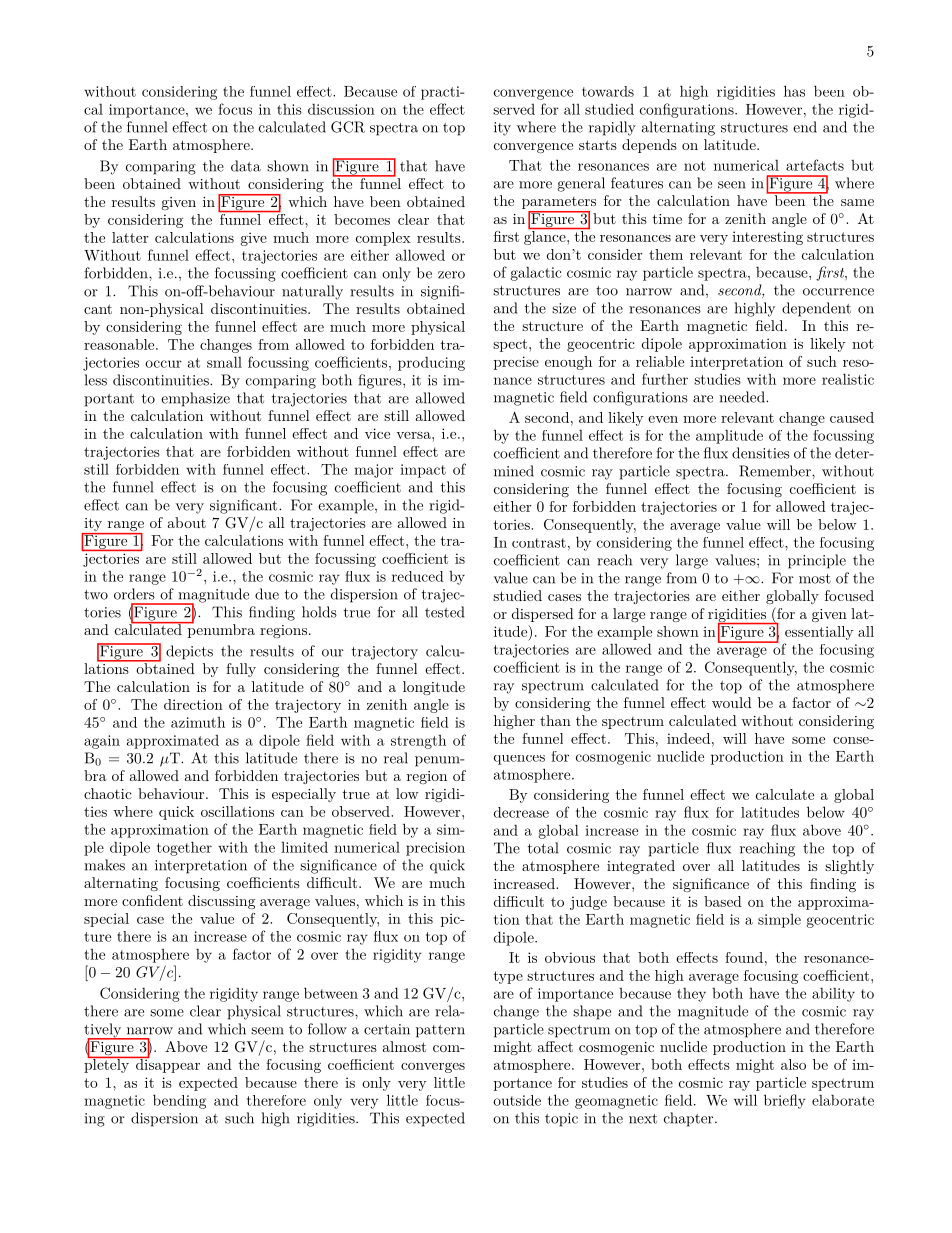  What do you see at coordinates (246, 166) in the screenshot?
I see `data` at bounding box center [246, 166].
